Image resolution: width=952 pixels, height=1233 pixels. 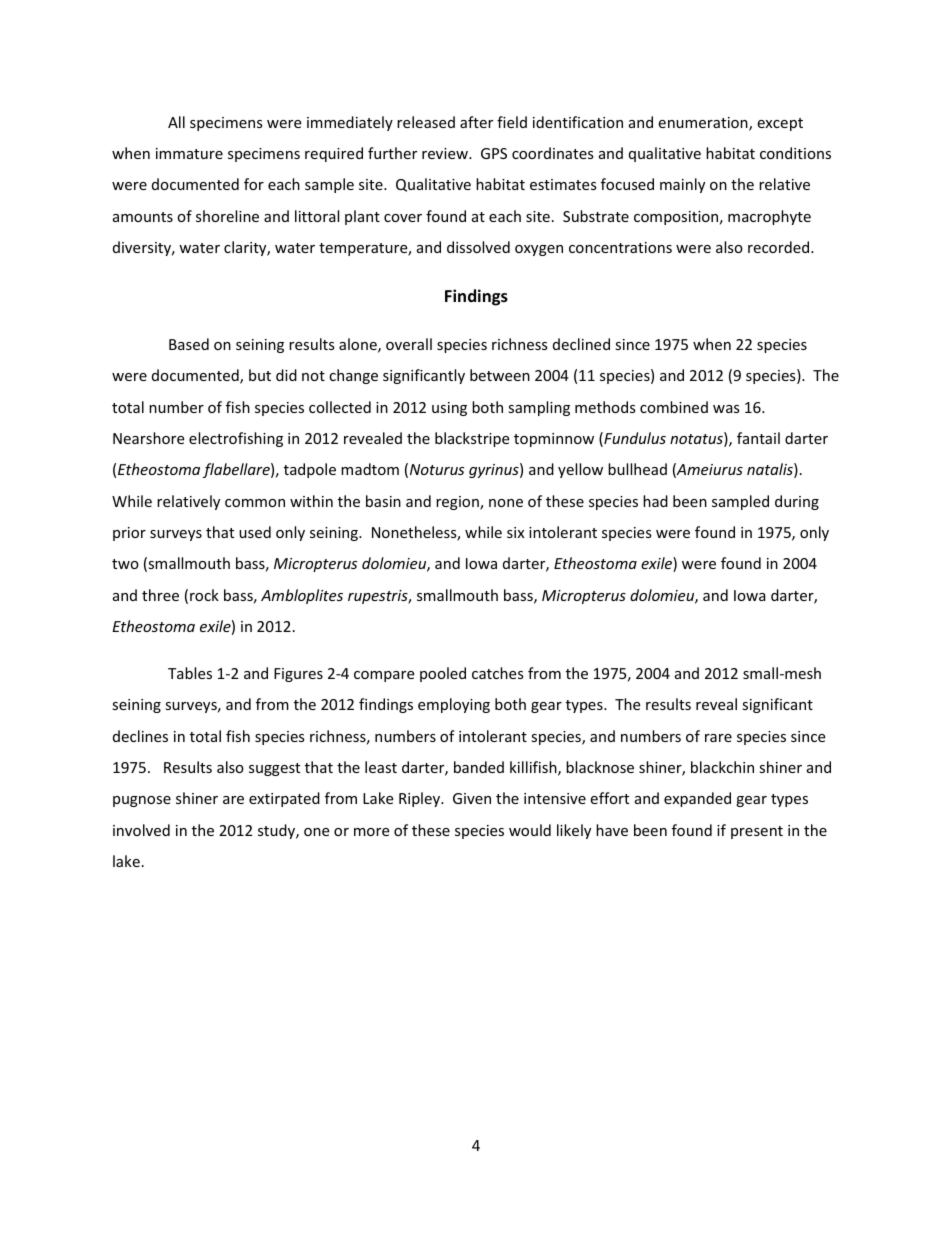 I want to click on enumeration, so click(x=704, y=124).
